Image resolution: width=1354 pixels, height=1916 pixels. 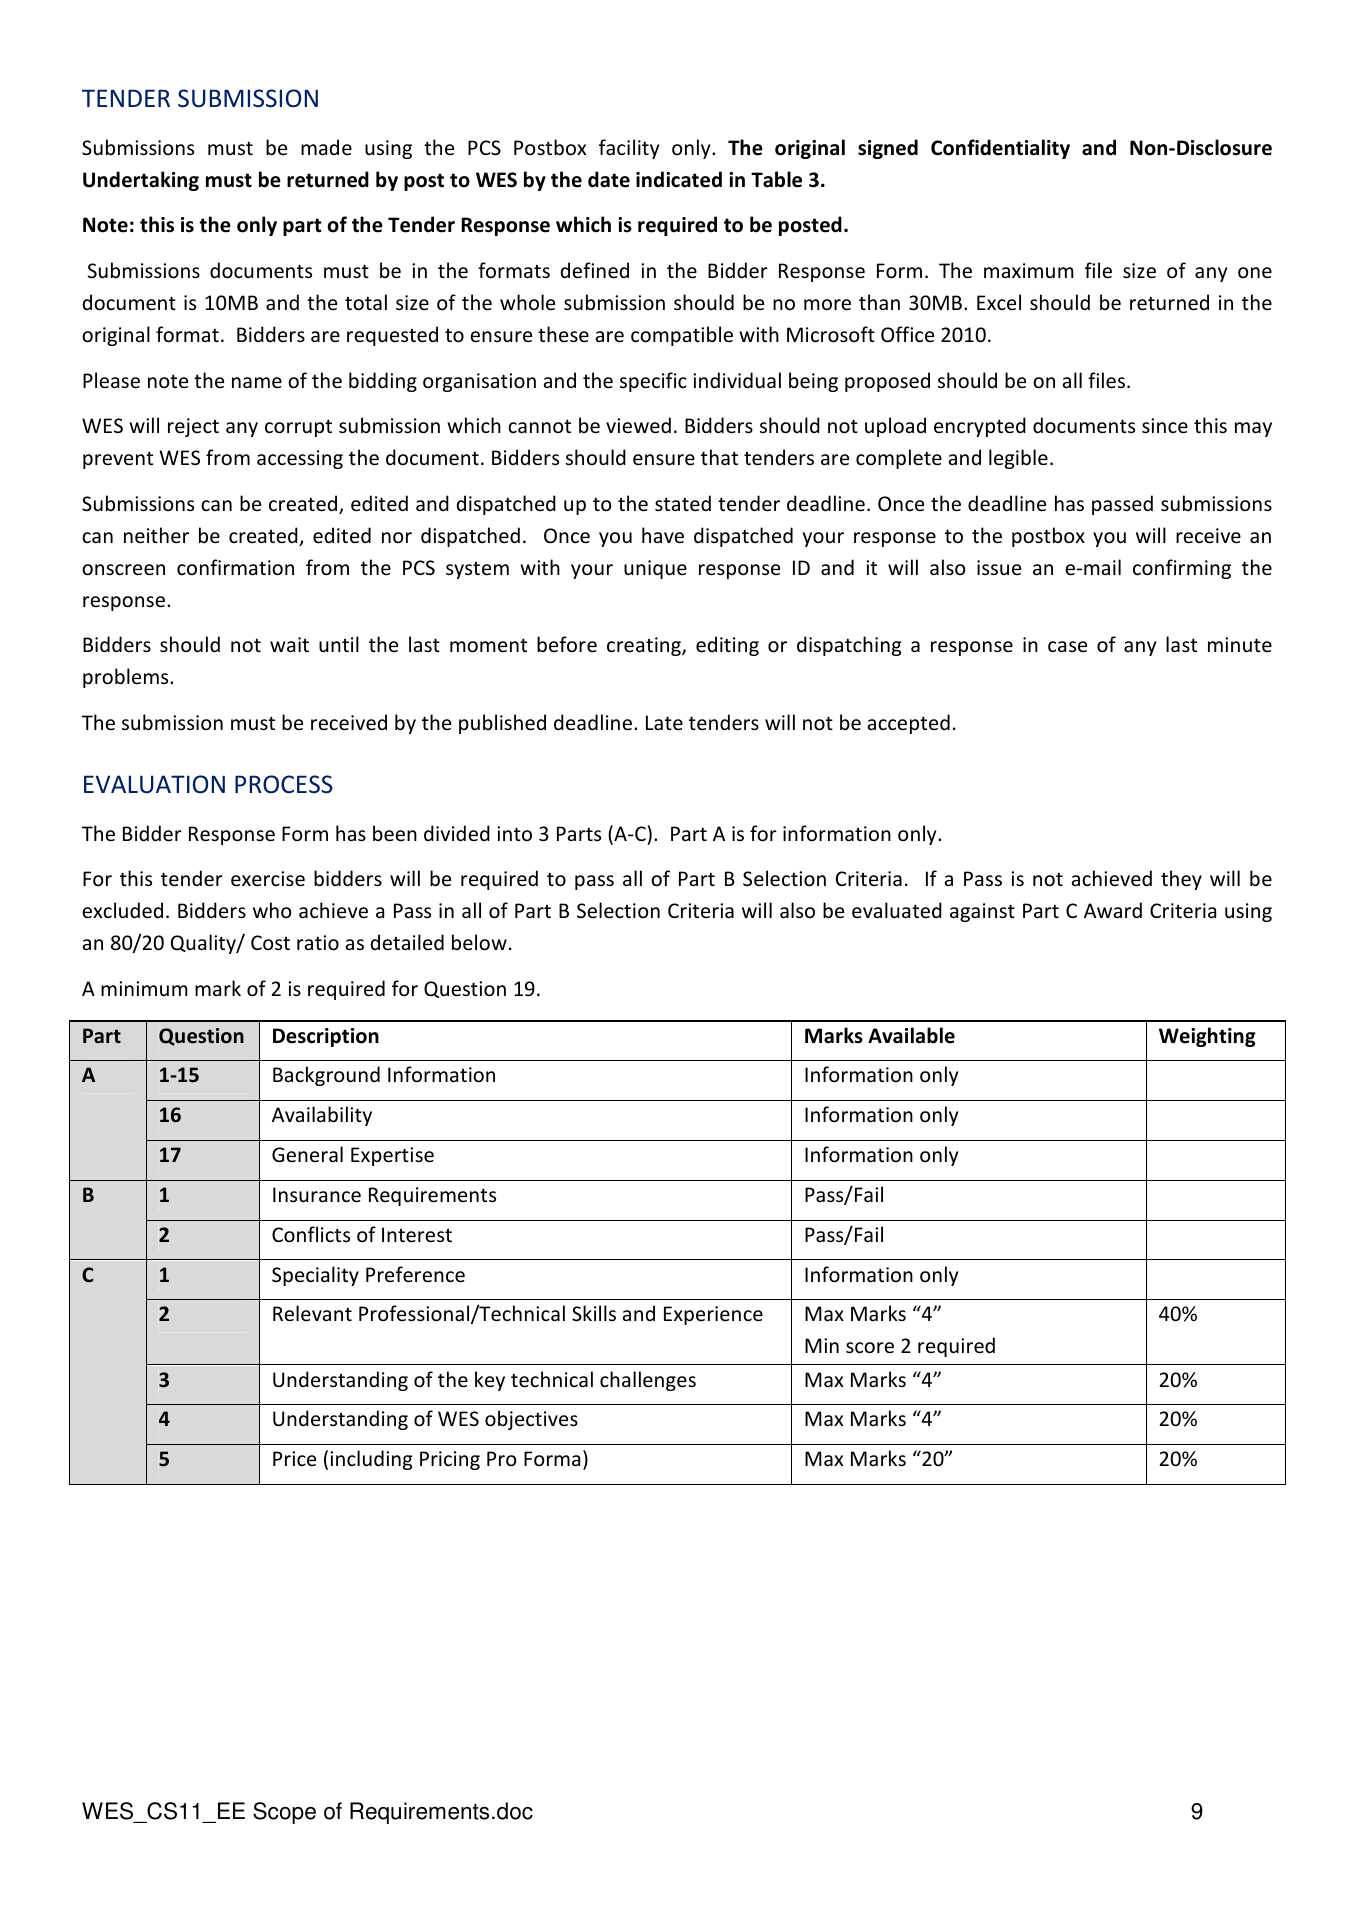 What do you see at coordinates (284, 1813) in the document?
I see `Scope` at bounding box center [284, 1813].
